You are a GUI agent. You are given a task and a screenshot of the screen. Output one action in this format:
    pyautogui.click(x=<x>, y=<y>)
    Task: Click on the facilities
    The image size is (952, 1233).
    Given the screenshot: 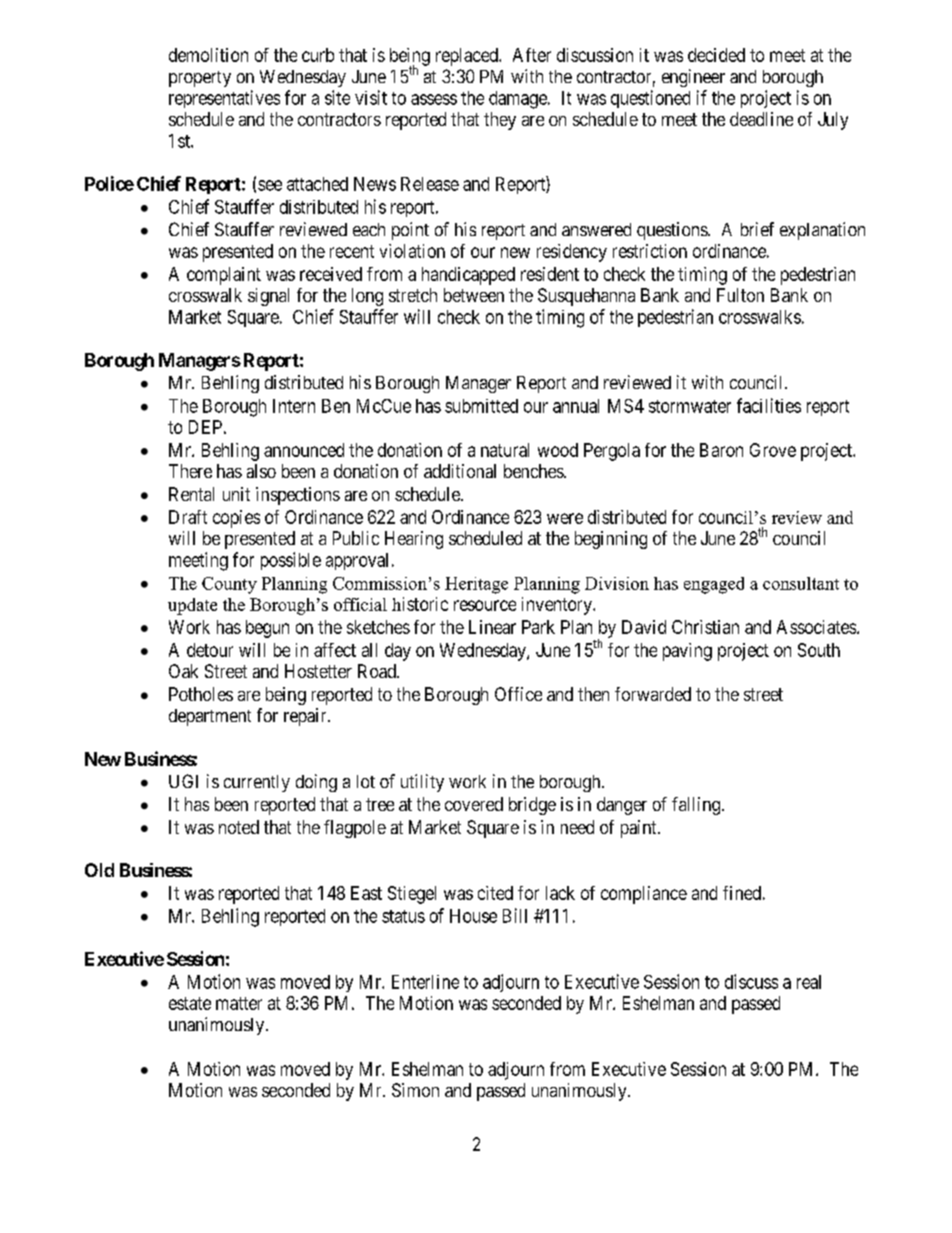 What is the action you would take?
    pyautogui.click(x=769, y=405)
